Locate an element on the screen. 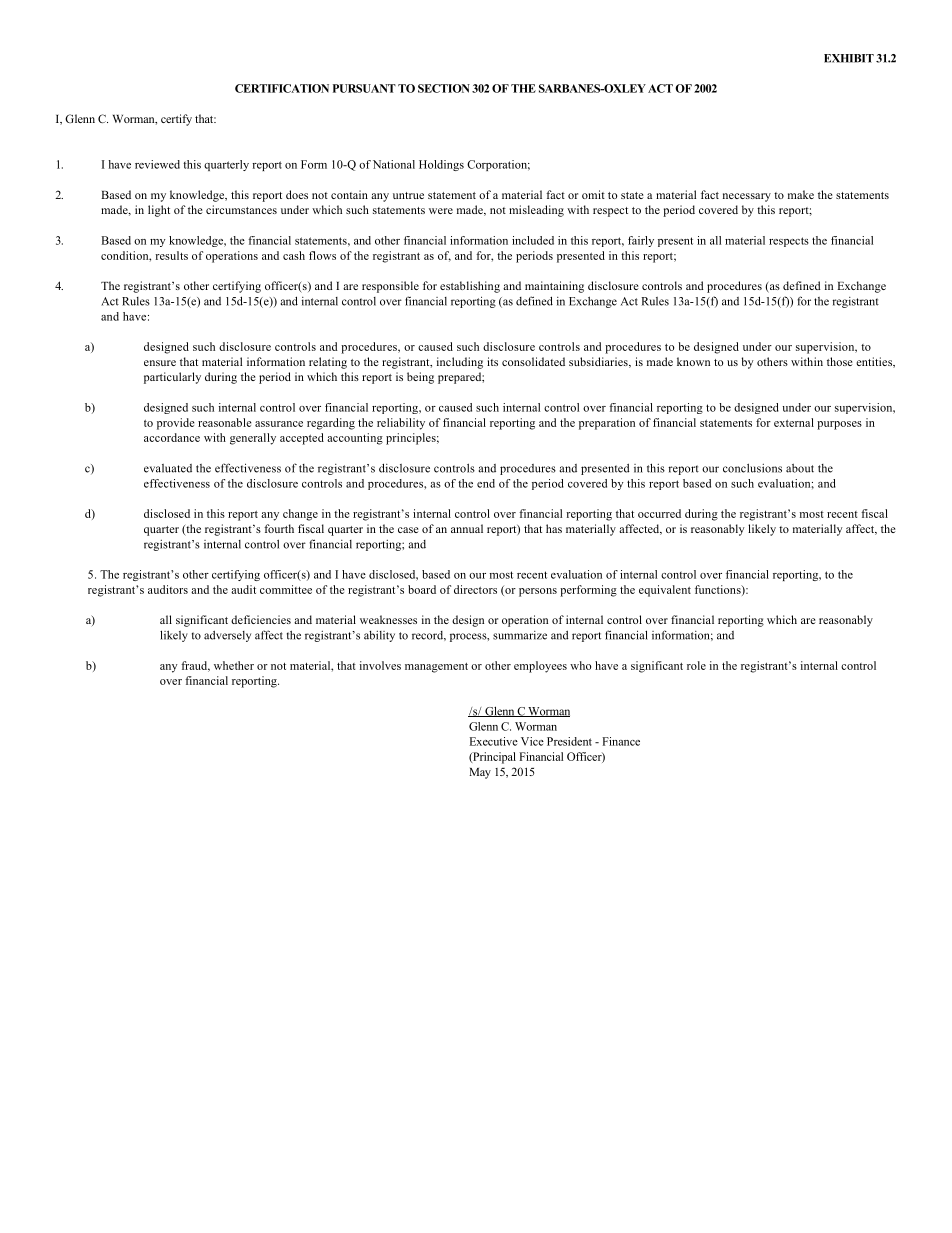 The image size is (952, 1233). committee is located at coordinates (286, 589).
